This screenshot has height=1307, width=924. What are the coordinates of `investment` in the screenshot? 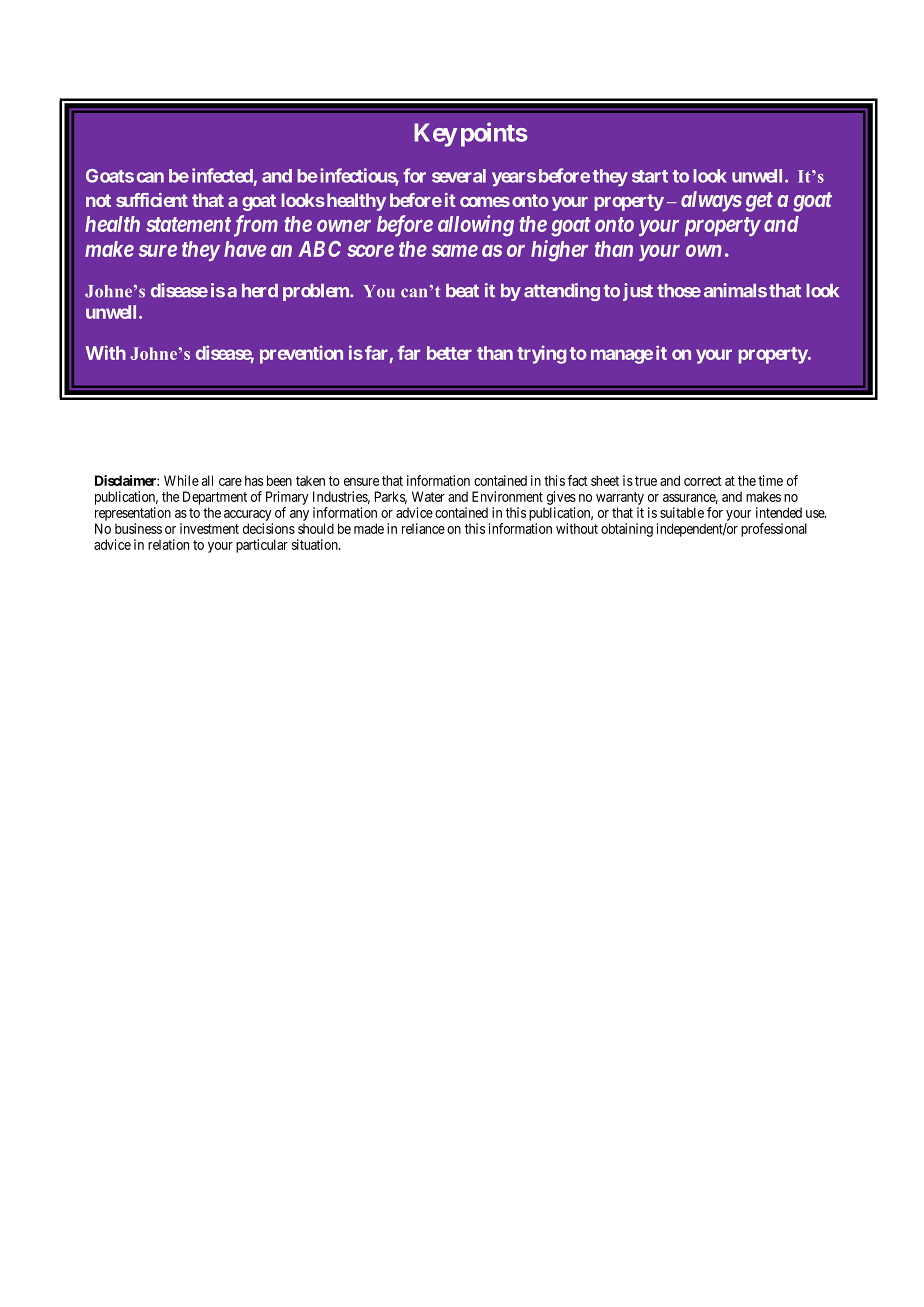 It's located at (209, 528).
